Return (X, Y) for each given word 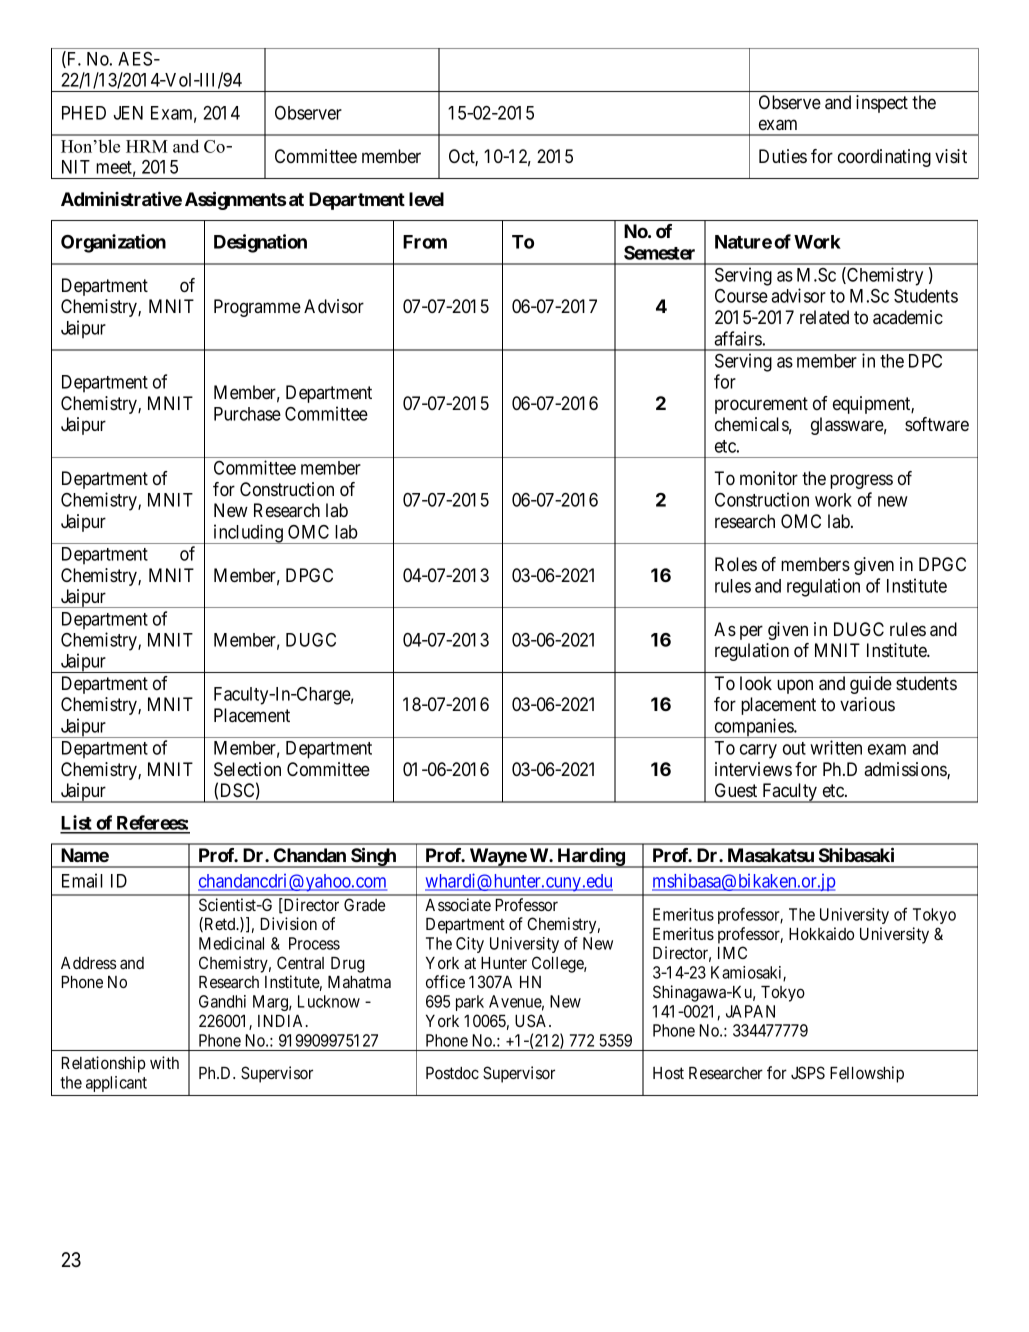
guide (871, 685)
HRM (147, 146)
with (164, 1062)
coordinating (884, 158)
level (426, 199)
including (248, 534)
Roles (736, 564)
